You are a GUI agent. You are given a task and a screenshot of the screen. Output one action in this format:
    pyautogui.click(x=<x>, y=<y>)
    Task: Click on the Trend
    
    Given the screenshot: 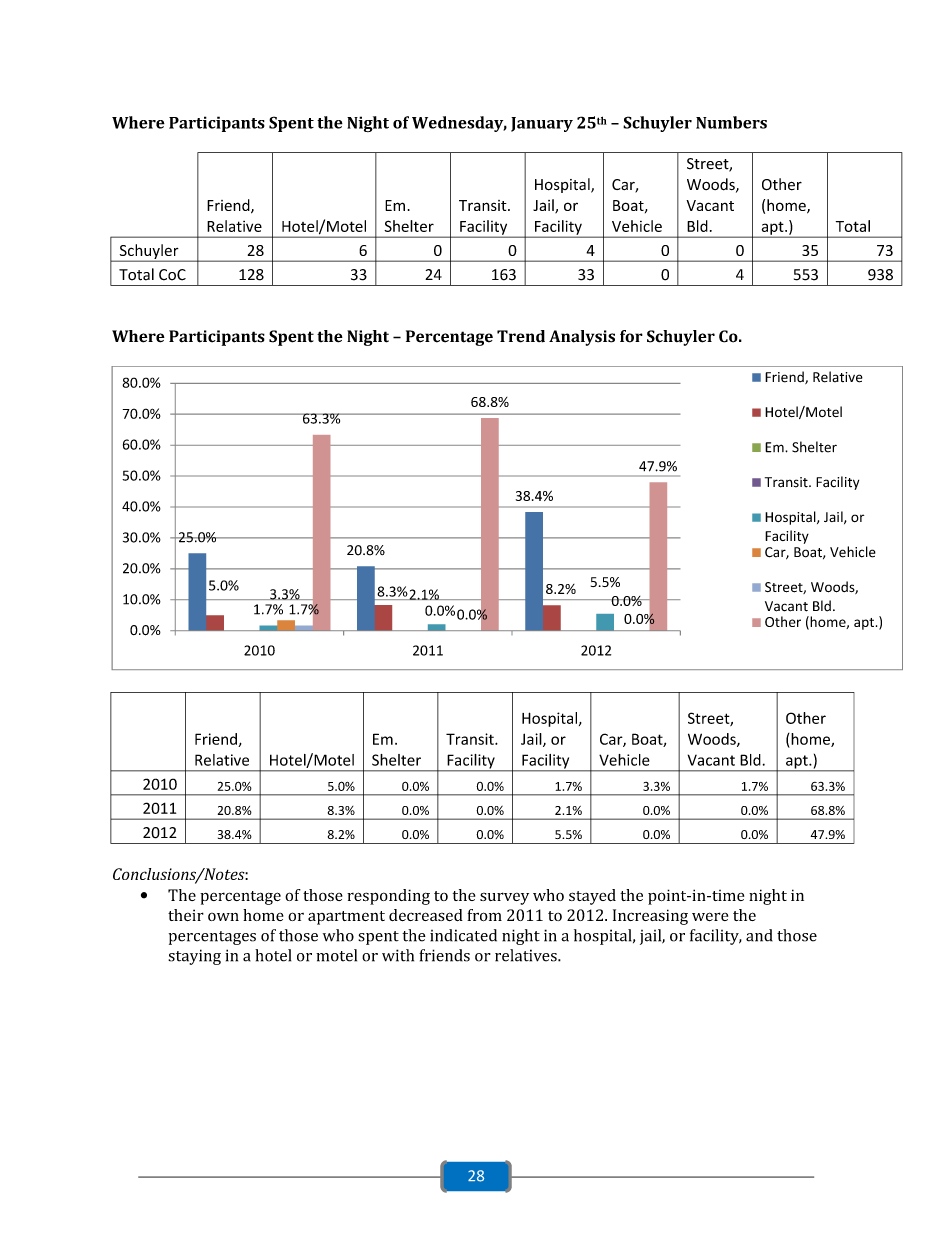 What is the action you would take?
    pyautogui.click(x=521, y=336)
